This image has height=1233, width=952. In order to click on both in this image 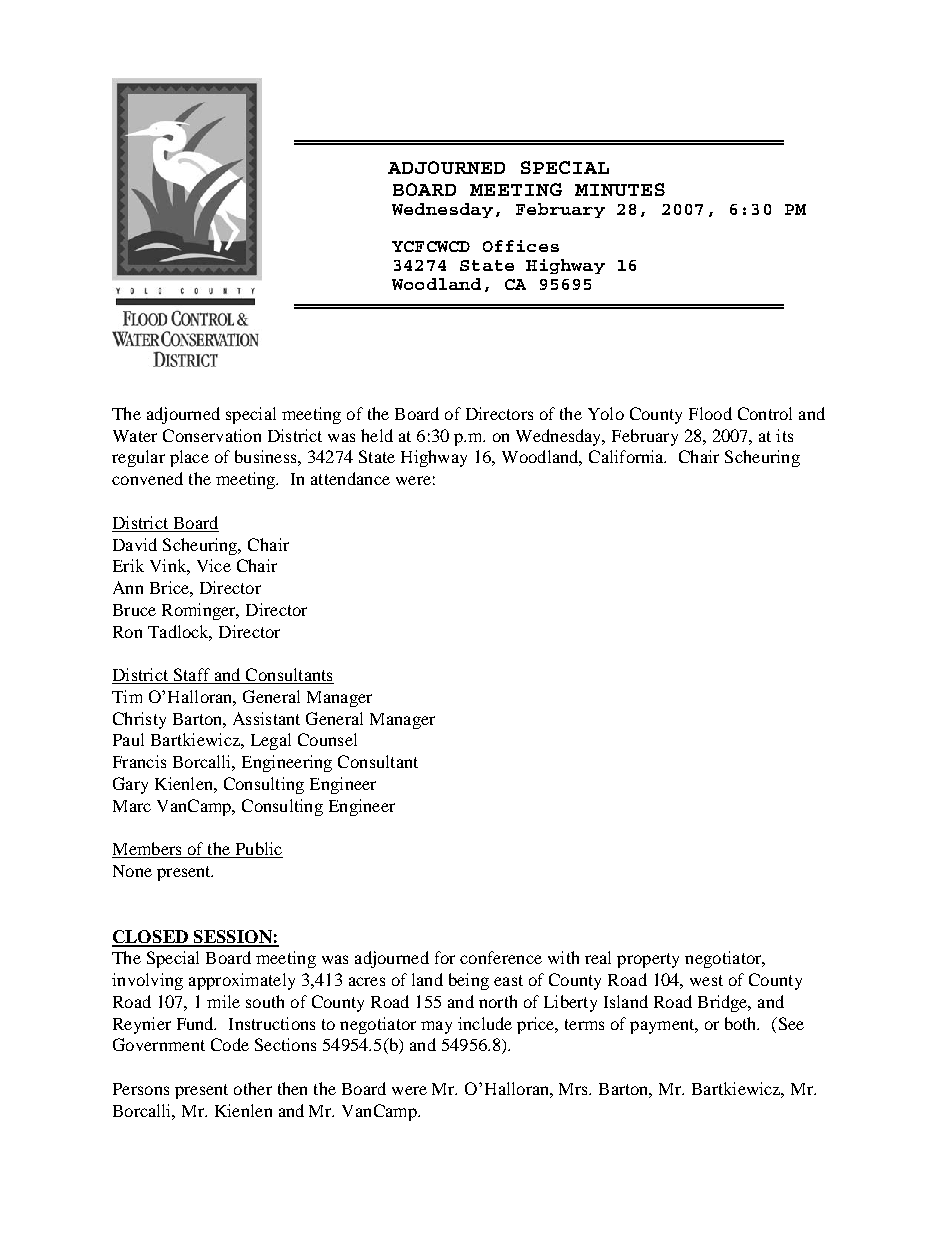, I will do `click(742, 1023)`.
